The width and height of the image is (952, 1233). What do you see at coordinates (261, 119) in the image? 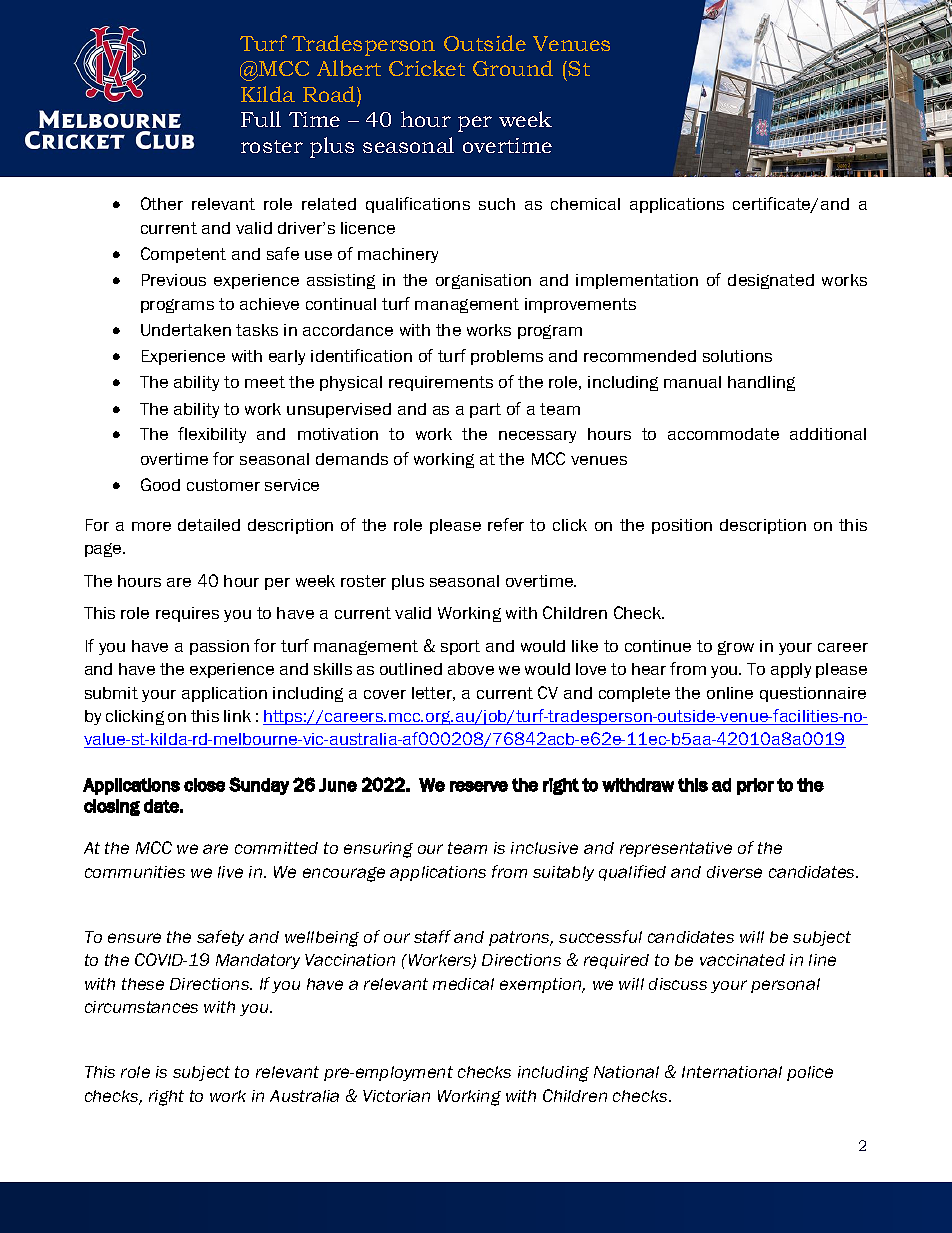
I see `Full` at bounding box center [261, 119].
